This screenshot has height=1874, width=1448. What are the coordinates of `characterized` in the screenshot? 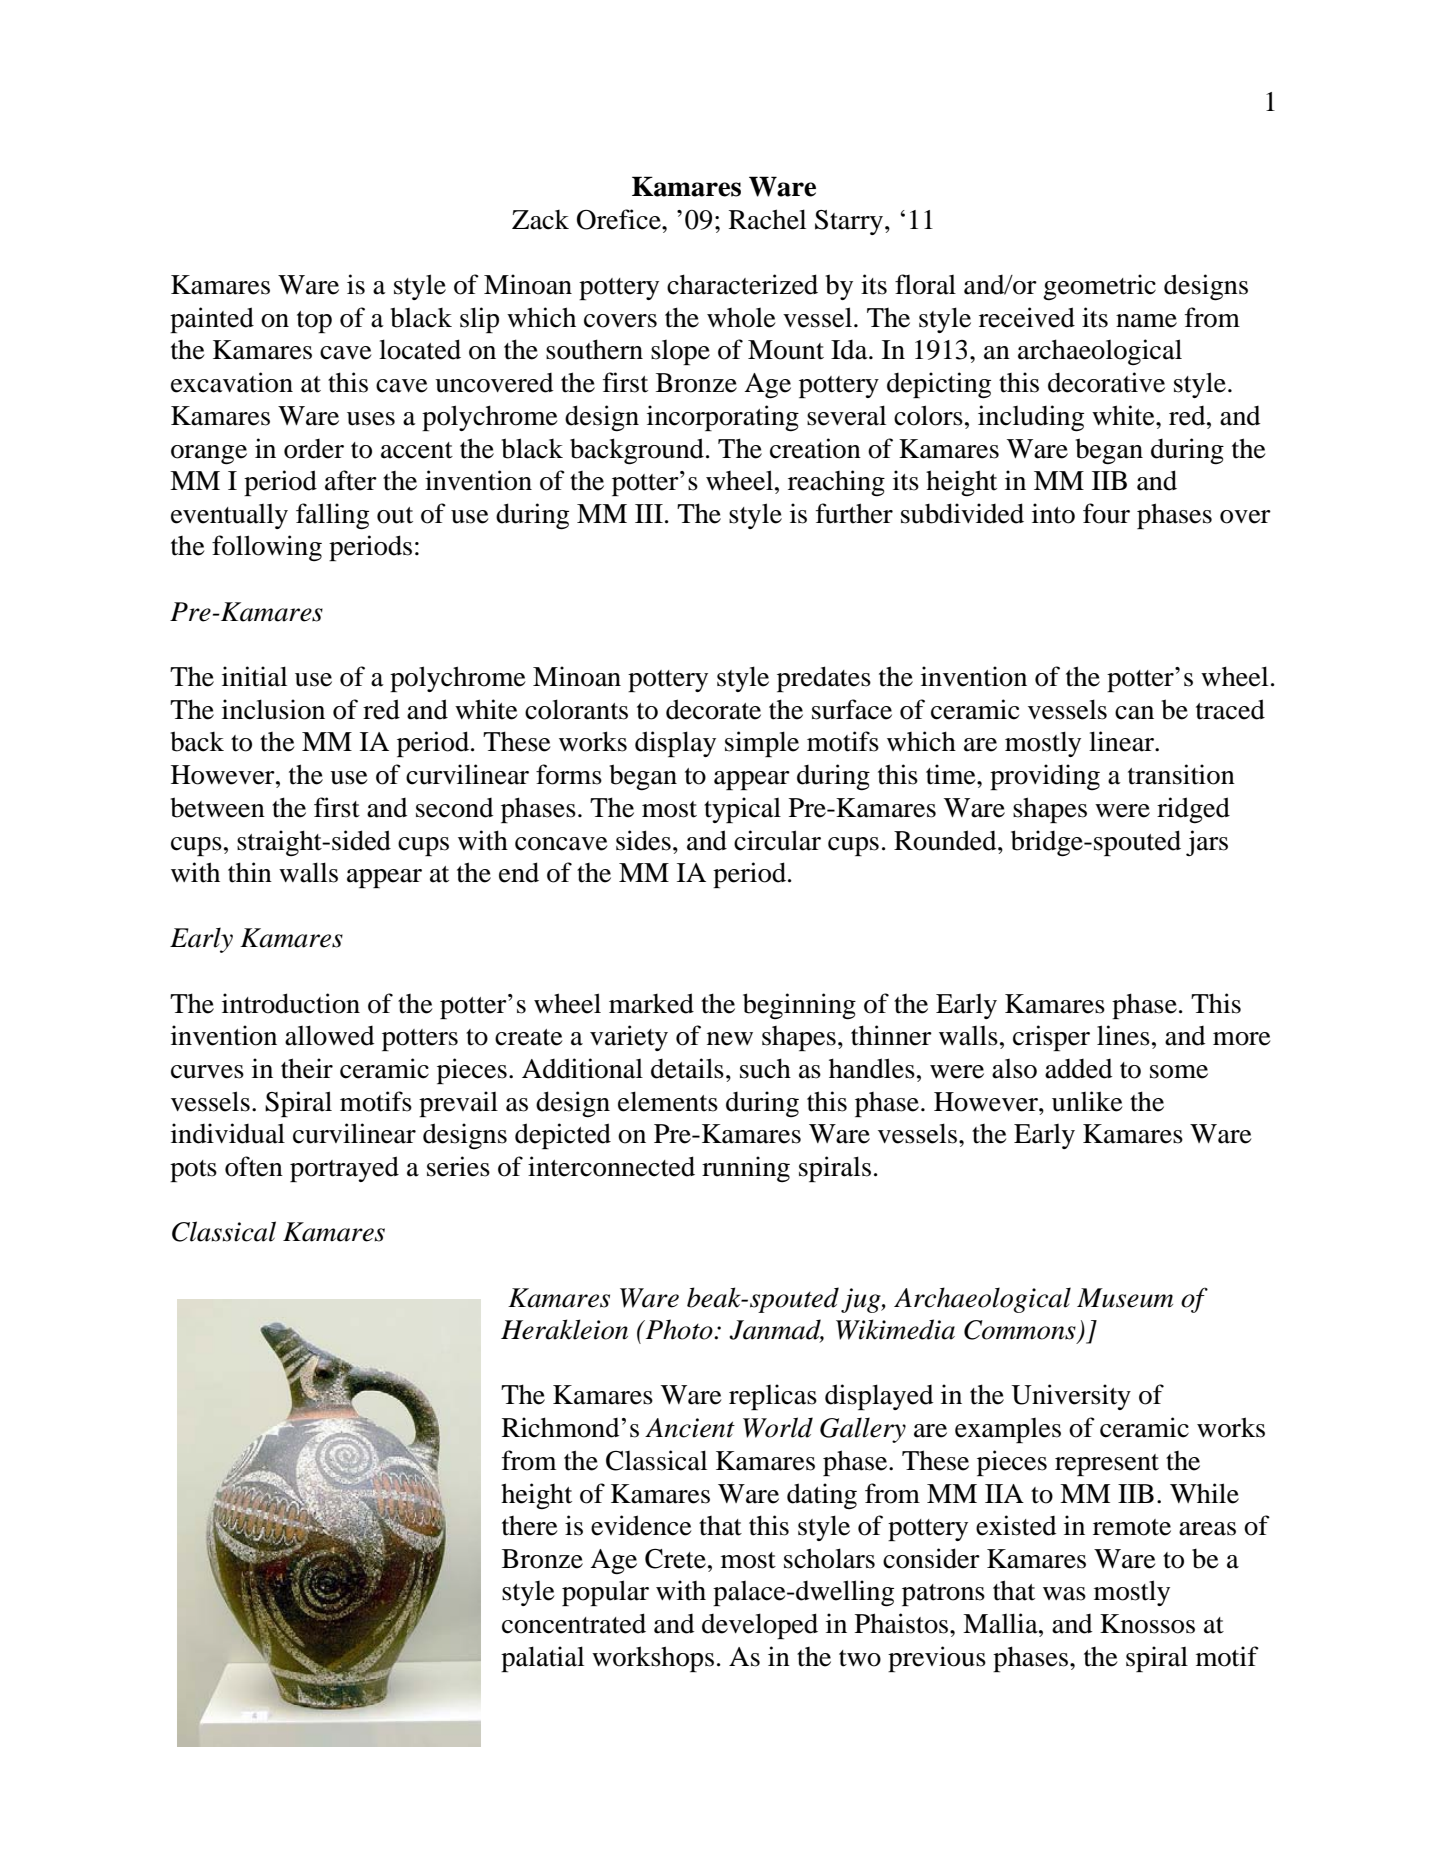 It's located at (742, 284).
